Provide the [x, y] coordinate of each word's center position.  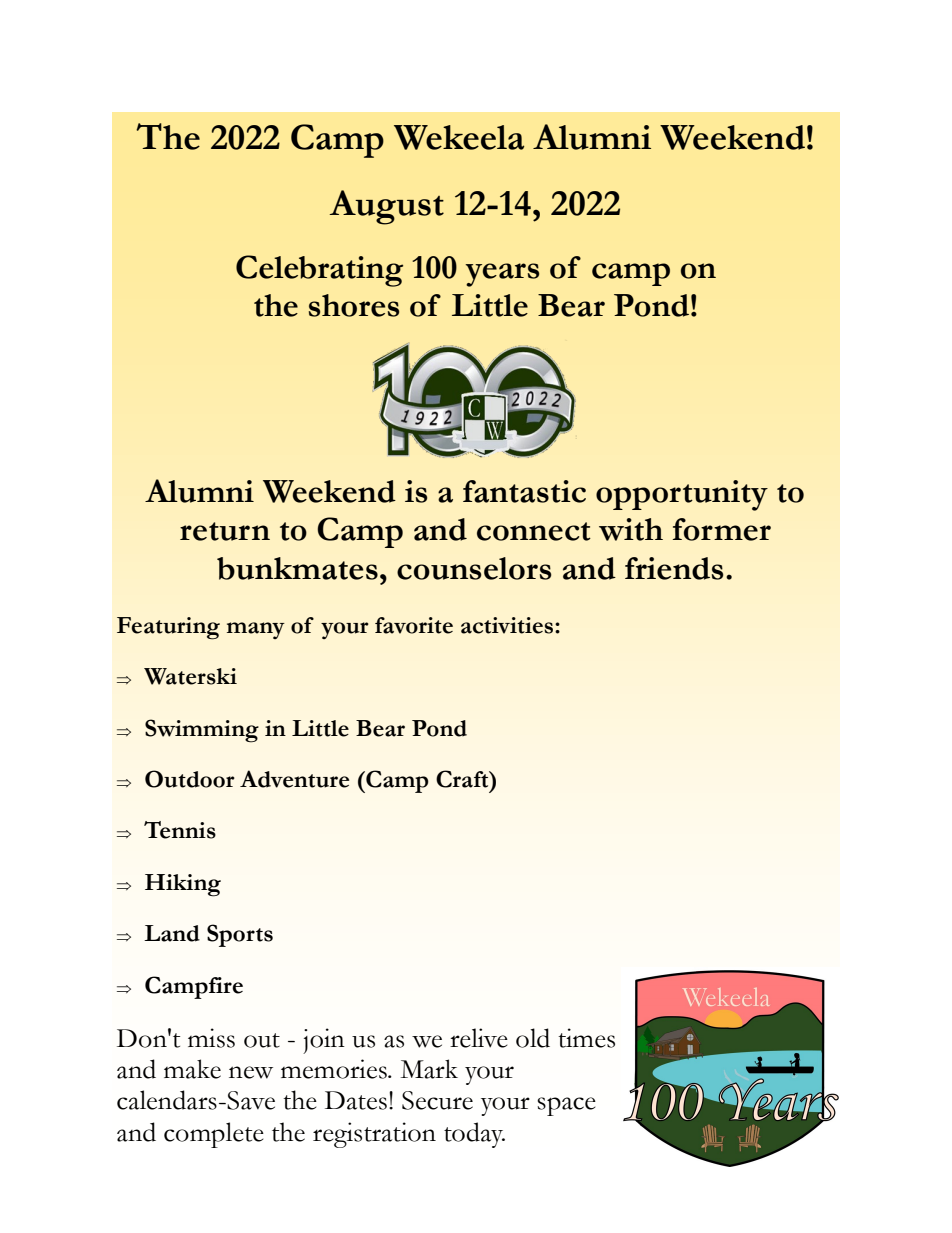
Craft [463, 779]
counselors [474, 568]
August [386, 207]
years [502, 275]
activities [508, 625]
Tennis [180, 830]
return [225, 531]
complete [214, 1135]
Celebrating [319, 271]
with [631, 529]
